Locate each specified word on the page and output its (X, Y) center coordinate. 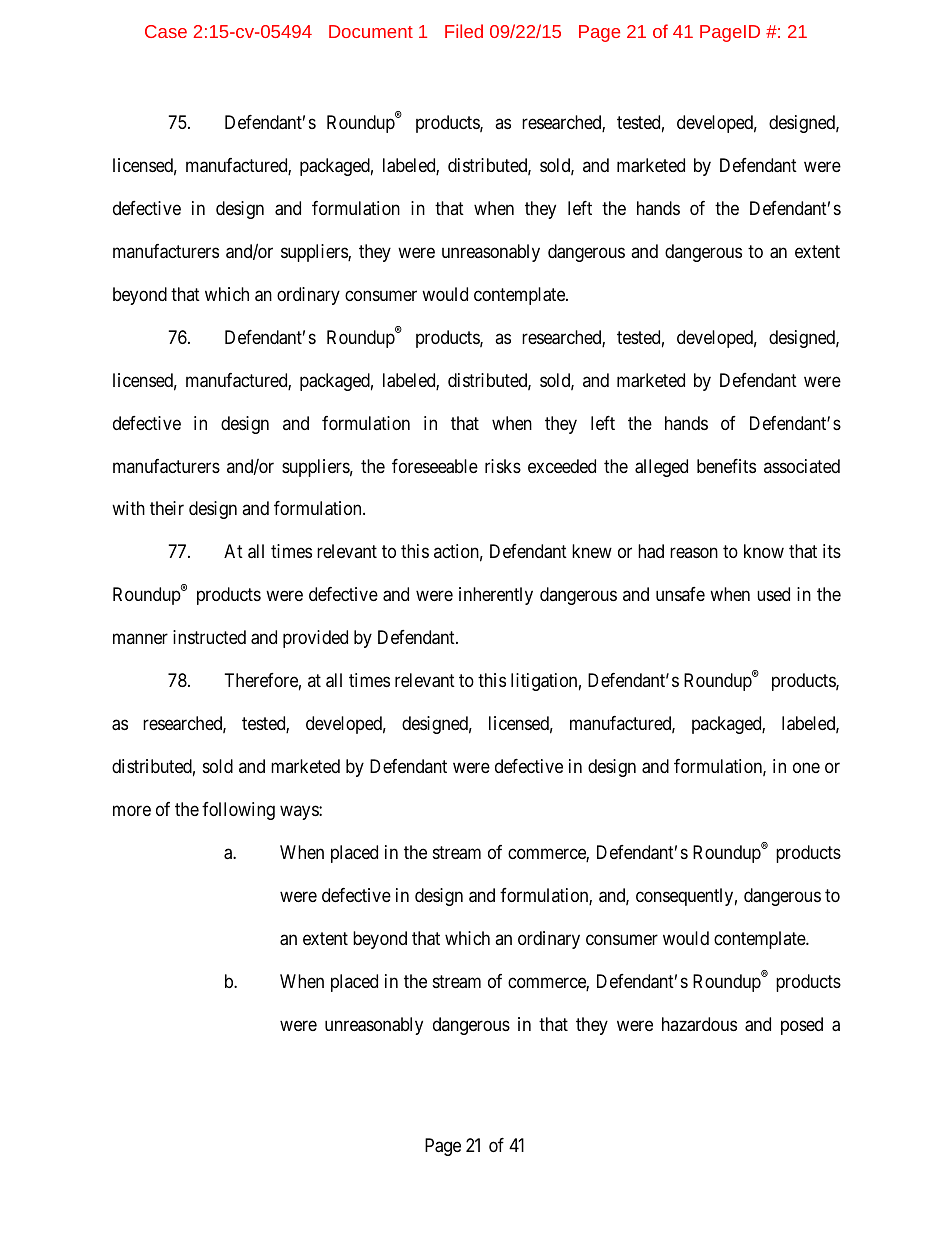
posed (802, 1026)
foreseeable (435, 466)
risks (503, 466)
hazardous (699, 1024)
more (132, 811)
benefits (726, 466)
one (806, 768)
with (128, 508)
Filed (464, 31)
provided (315, 639)
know (764, 551)
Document (371, 31)
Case (166, 31)
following (238, 811)
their (167, 508)
